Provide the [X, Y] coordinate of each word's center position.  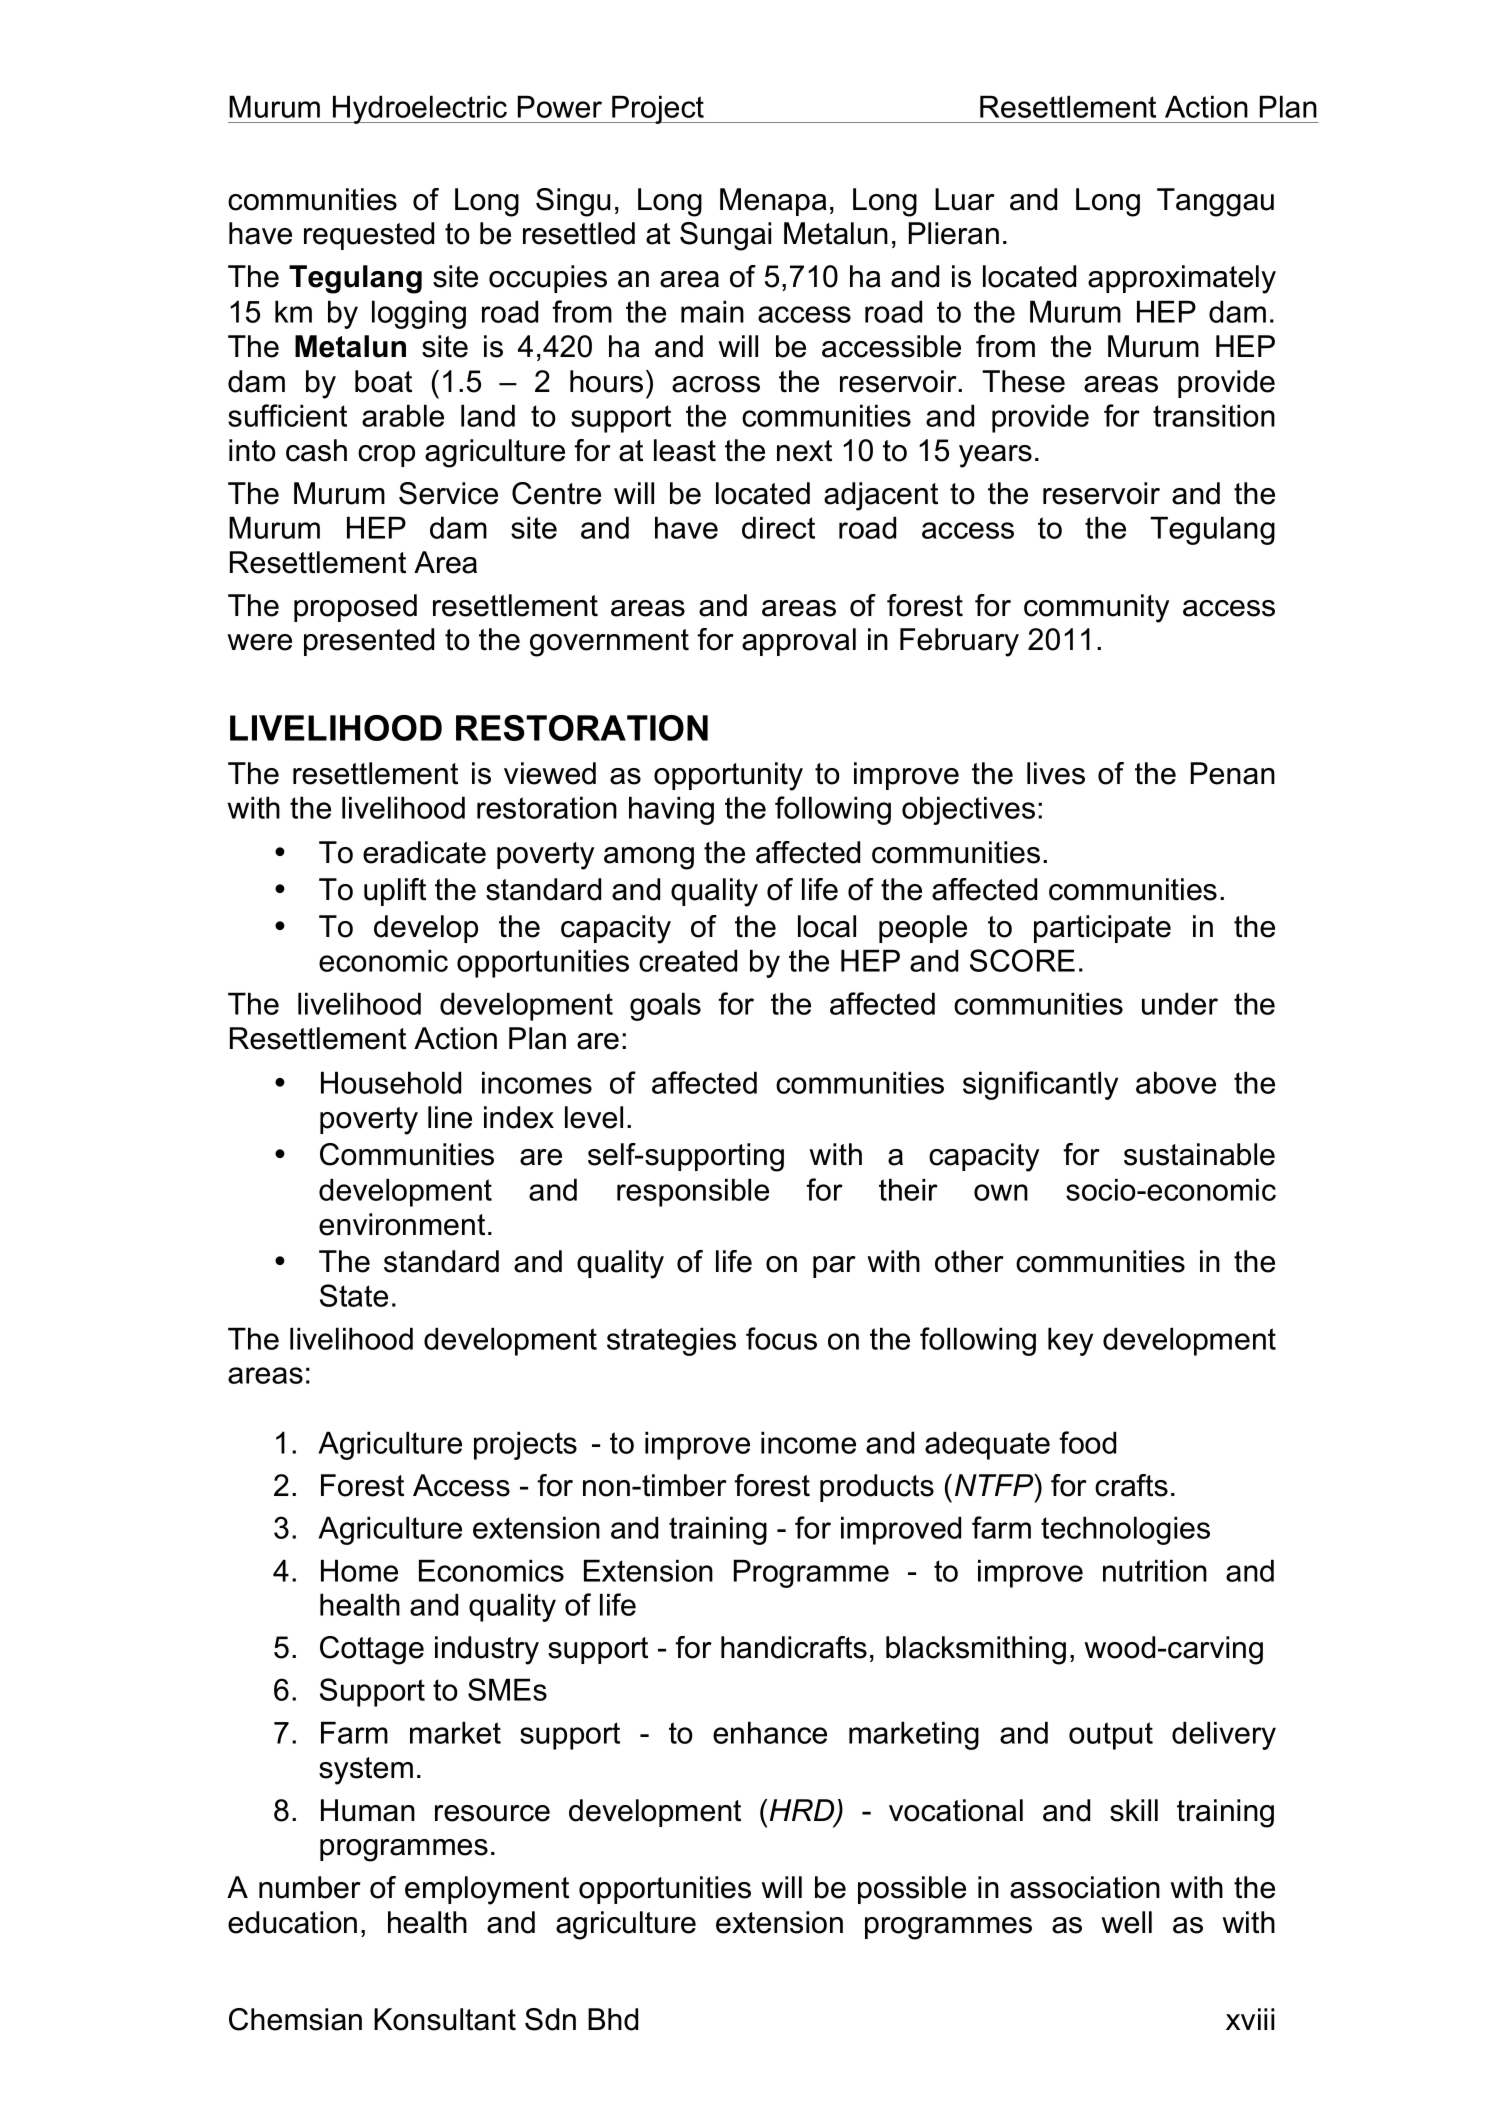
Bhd [613, 2019]
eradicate [424, 852]
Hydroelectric [420, 109]
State [354, 1295]
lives [1056, 773]
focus [781, 1338]
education [292, 1922]
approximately [1182, 279]
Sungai [725, 236]
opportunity [728, 776]
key [1070, 1341]
